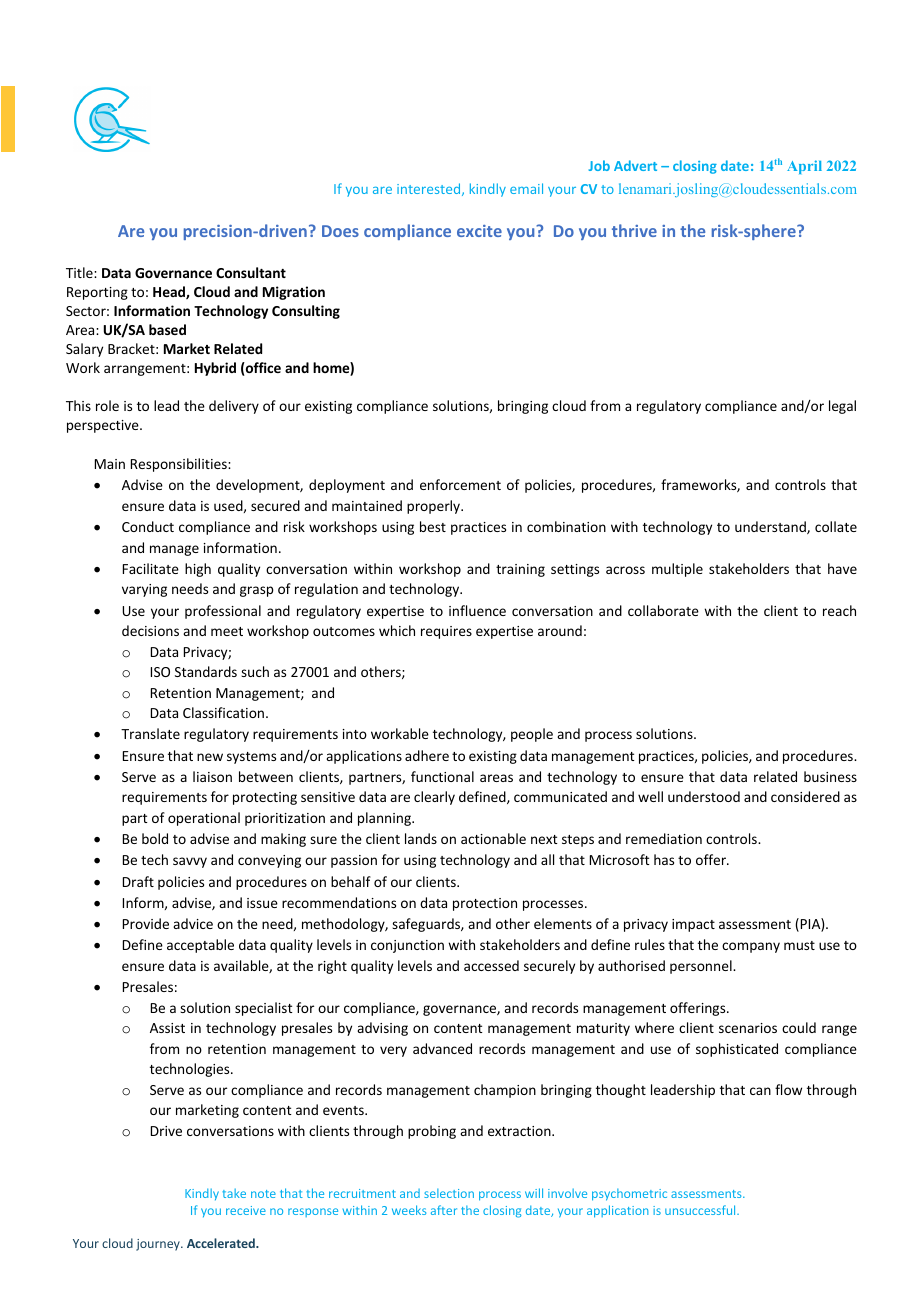  Describe the element at coordinates (251, 272) in the page. I see `Consultant` at that location.
